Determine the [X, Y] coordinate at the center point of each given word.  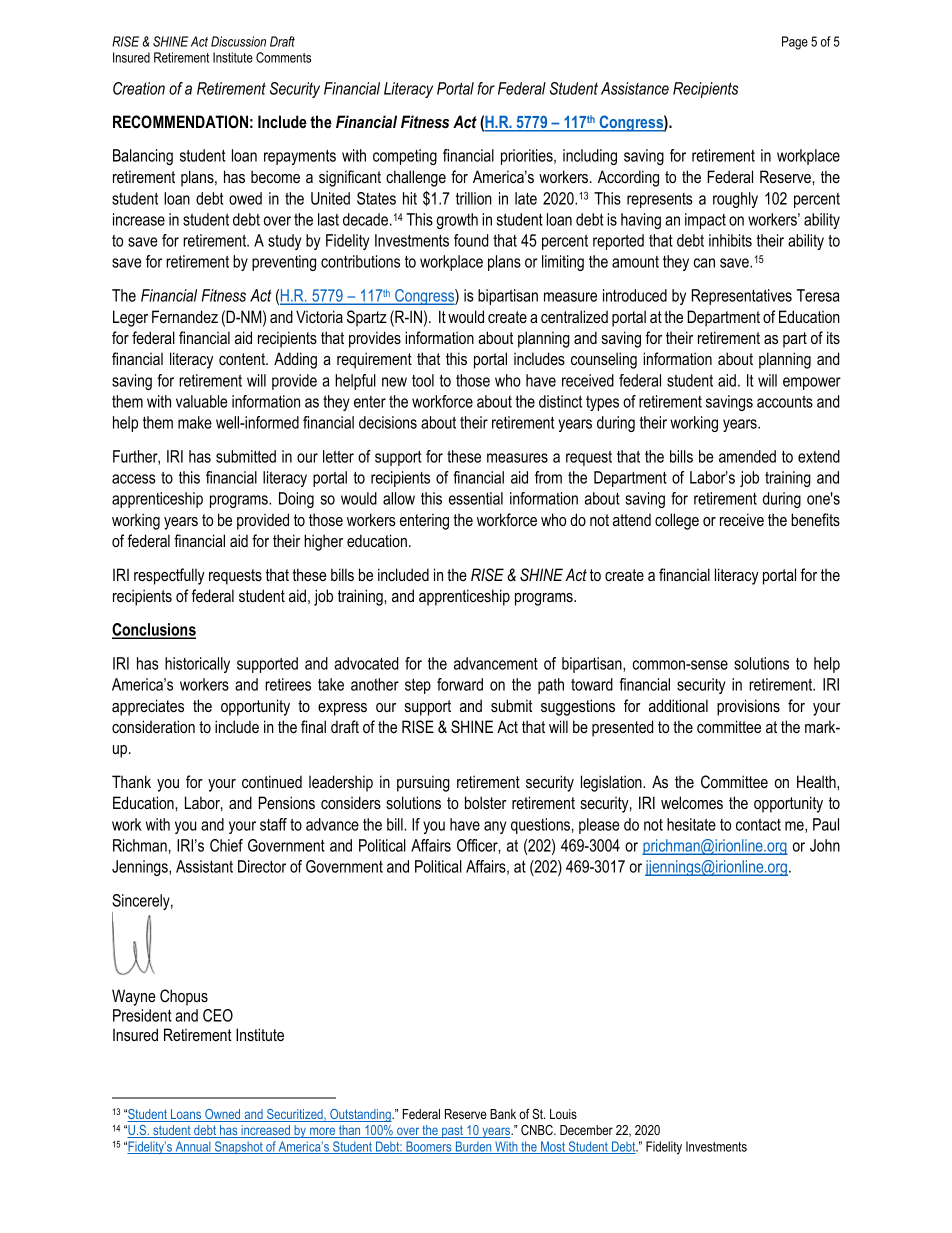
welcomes [692, 802]
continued [272, 781]
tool [423, 380]
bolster [486, 803]
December [586, 1130]
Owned [223, 1115]
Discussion [238, 41]
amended [747, 456]
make [195, 422]
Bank [503, 1114]
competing [405, 157]
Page [795, 43]
